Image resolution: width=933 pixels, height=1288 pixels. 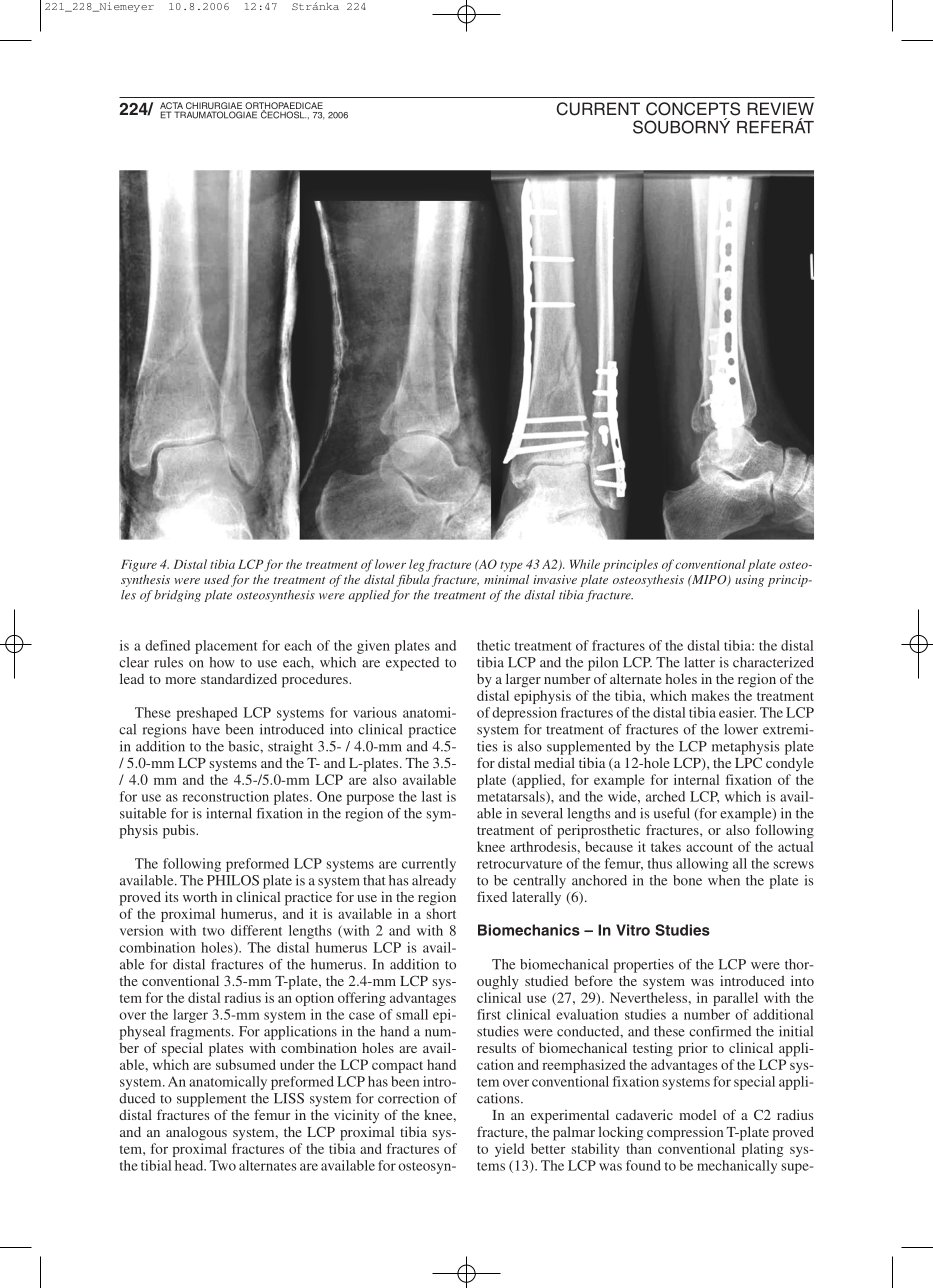 What do you see at coordinates (200, 897) in the screenshot?
I see `worth` at bounding box center [200, 897].
